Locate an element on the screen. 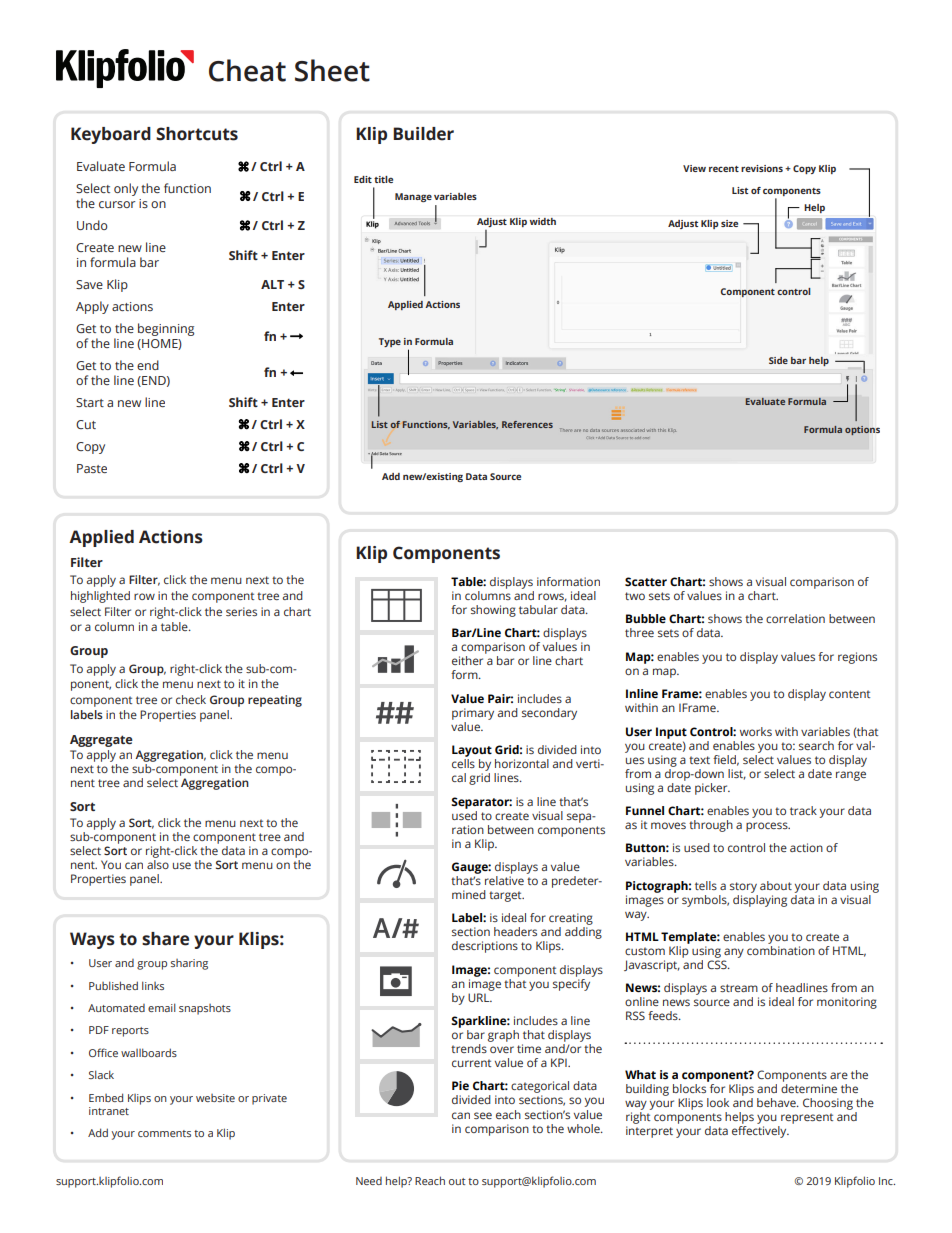 The image size is (952, 1233). Builder is located at coordinates (423, 134).
